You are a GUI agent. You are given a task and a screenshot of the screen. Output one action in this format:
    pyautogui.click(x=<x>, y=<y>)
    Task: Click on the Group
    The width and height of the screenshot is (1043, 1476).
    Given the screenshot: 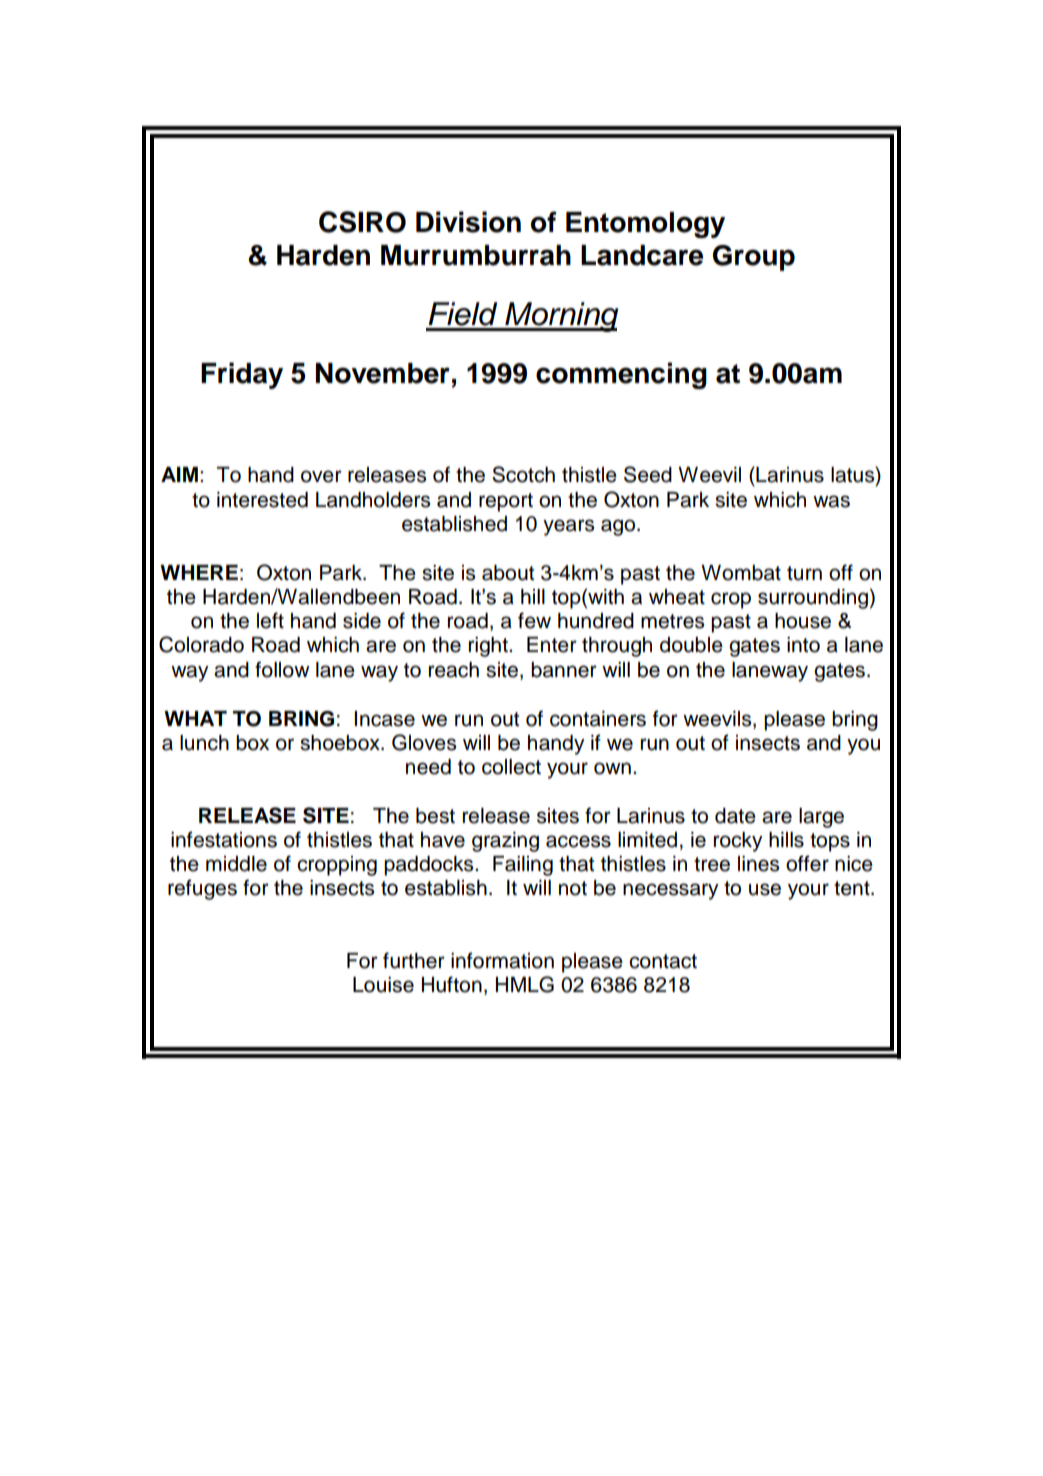 What is the action you would take?
    pyautogui.click(x=754, y=258)
